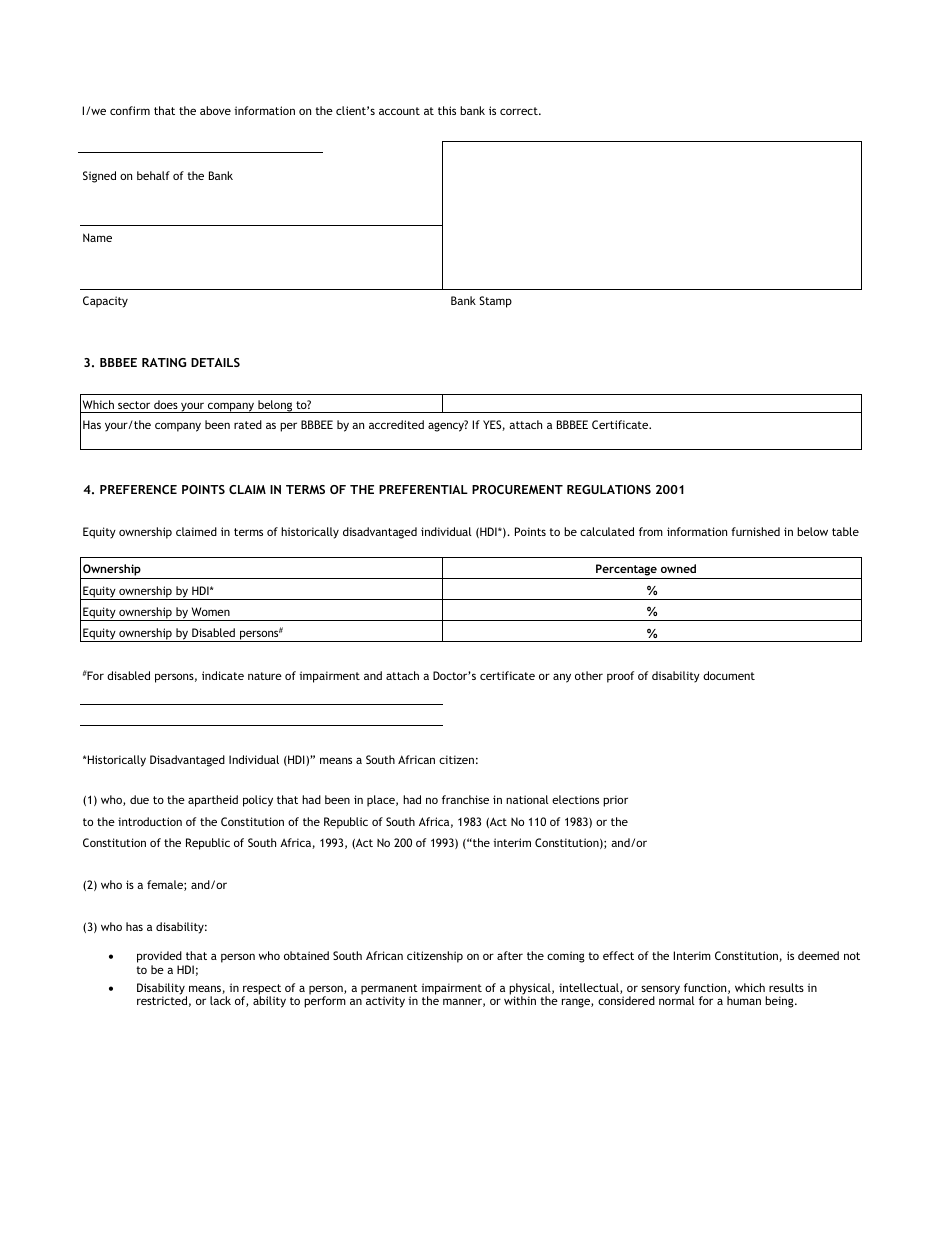 The width and height of the page is (952, 1233). What do you see at coordinates (447, 110) in the page?
I see `this` at bounding box center [447, 110].
